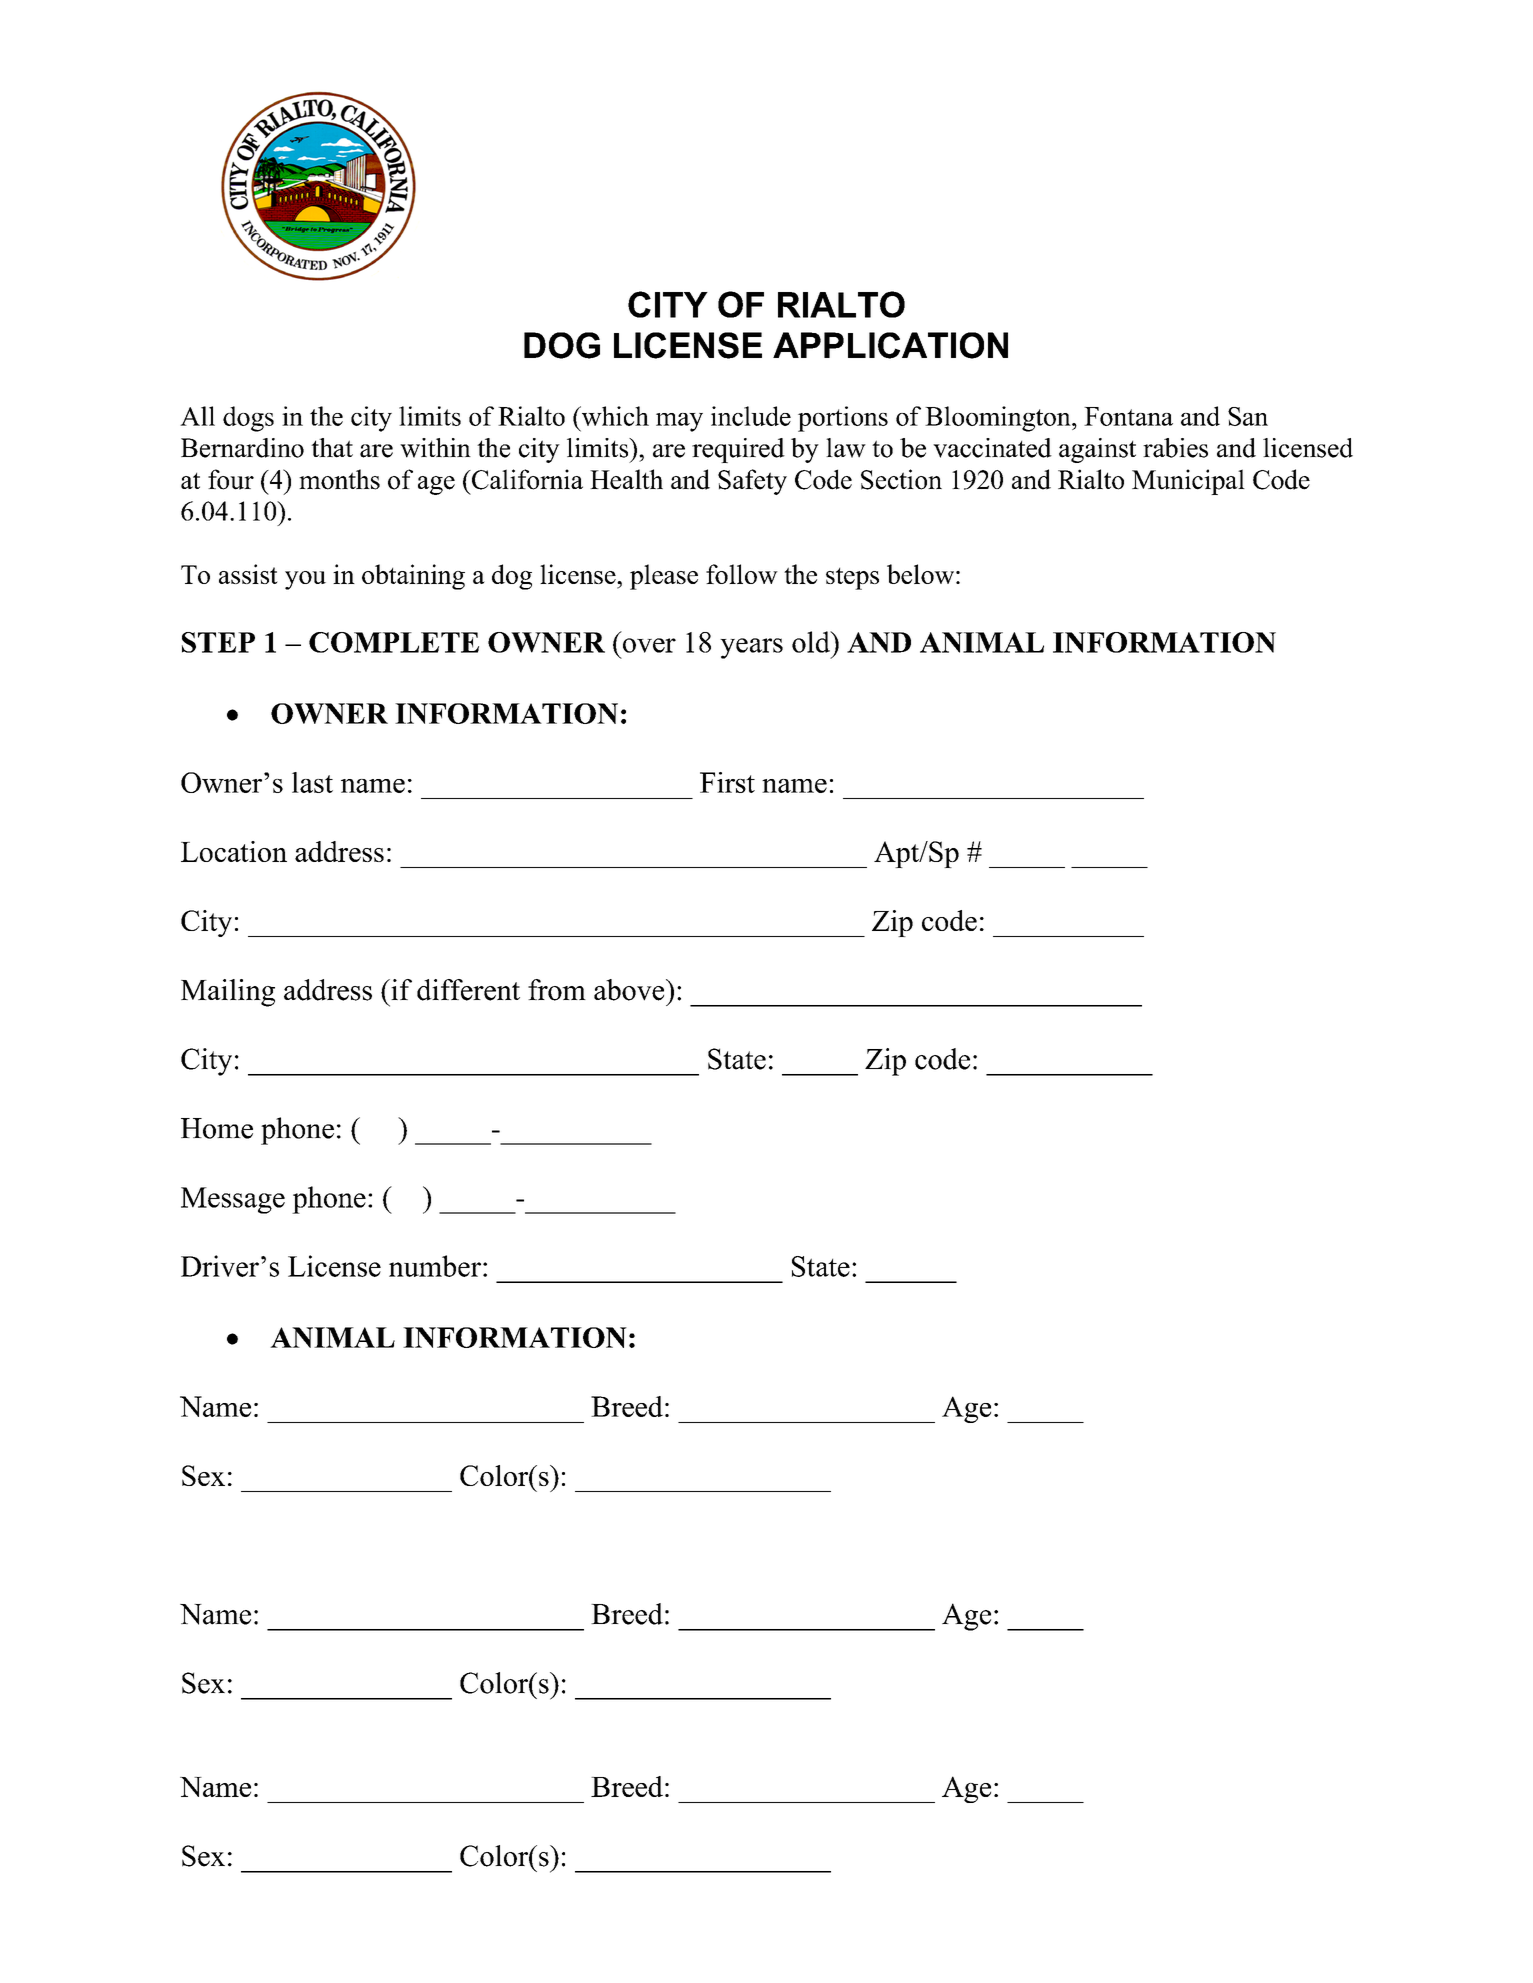 Image resolution: width=1533 pixels, height=1983 pixels. Describe the element at coordinates (1128, 416) in the screenshot. I see `Fontana` at that location.
